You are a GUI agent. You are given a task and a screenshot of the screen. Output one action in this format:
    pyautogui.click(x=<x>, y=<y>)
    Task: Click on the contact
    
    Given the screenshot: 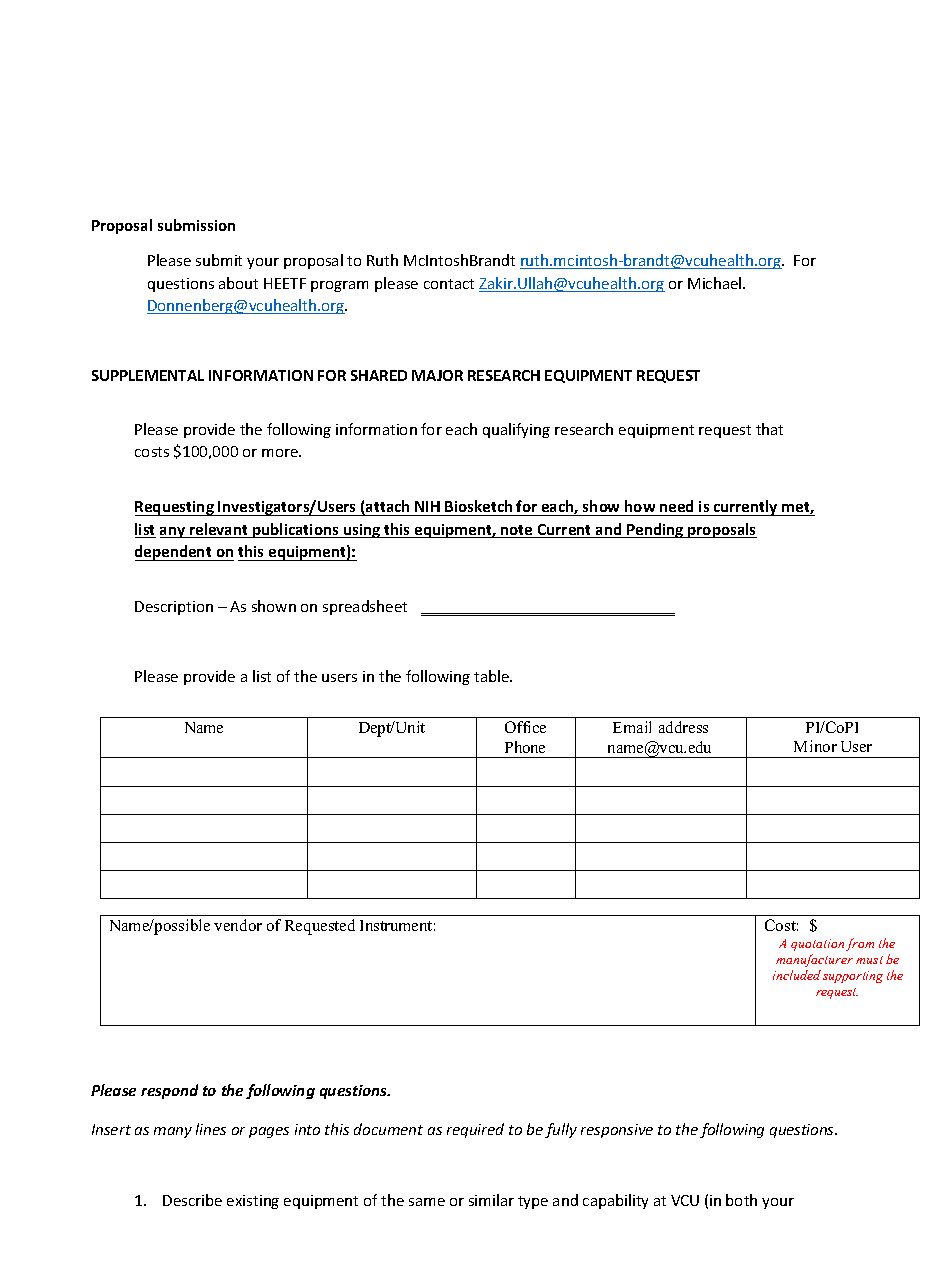 What is the action you would take?
    pyautogui.click(x=449, y=284)
